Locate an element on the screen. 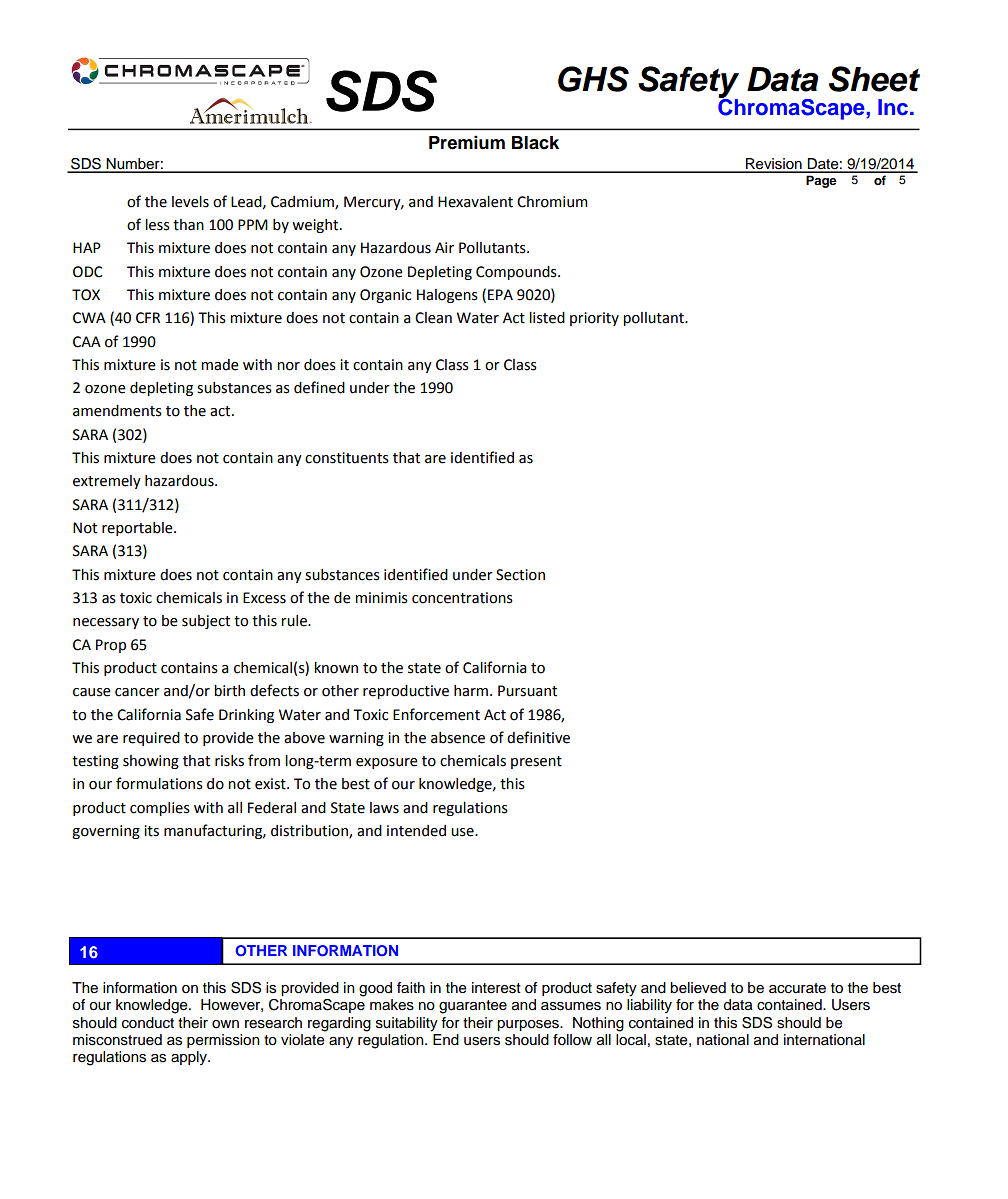  required is located at coordinates (151, 739).
